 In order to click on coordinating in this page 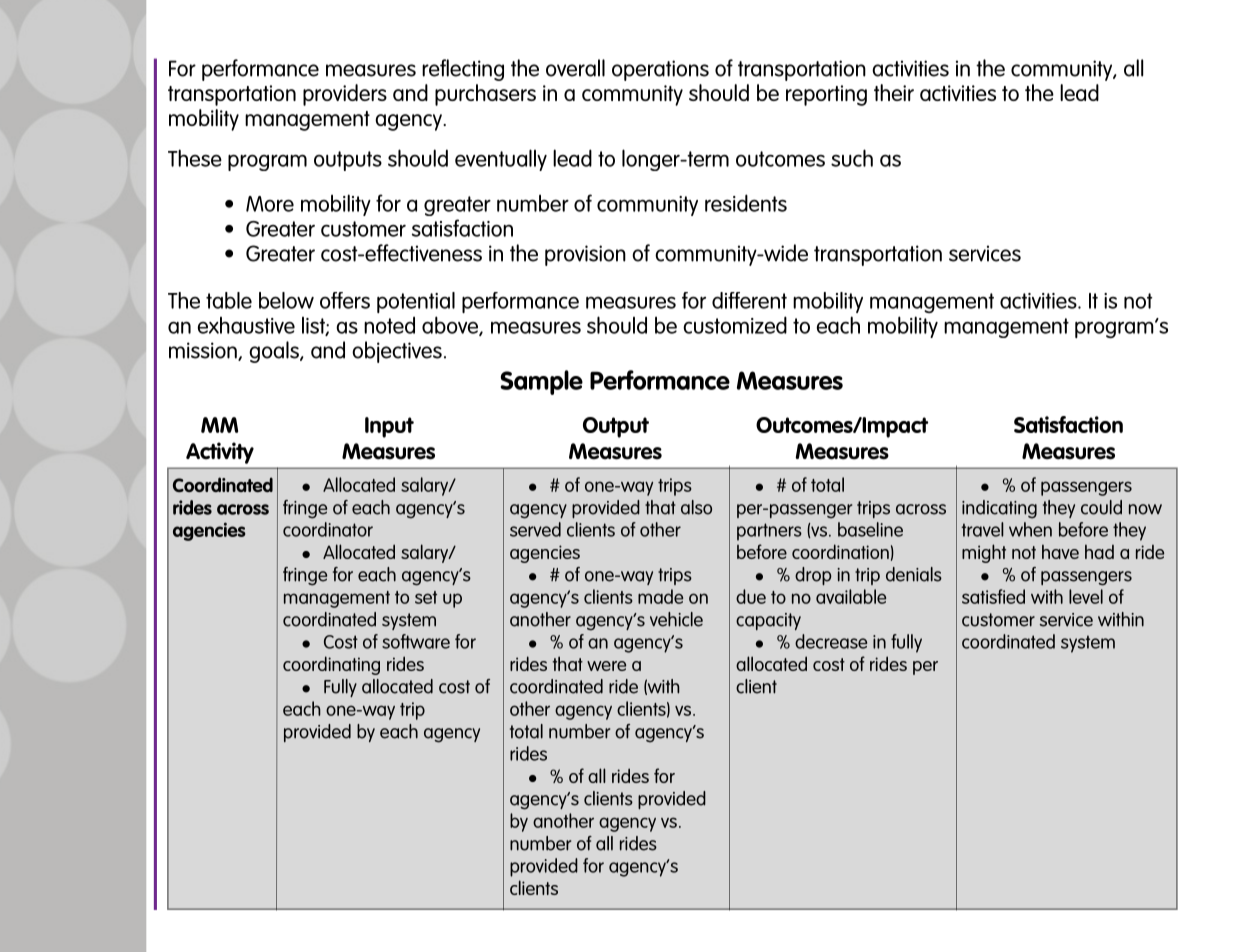, I will do `click(331, 665)`.
